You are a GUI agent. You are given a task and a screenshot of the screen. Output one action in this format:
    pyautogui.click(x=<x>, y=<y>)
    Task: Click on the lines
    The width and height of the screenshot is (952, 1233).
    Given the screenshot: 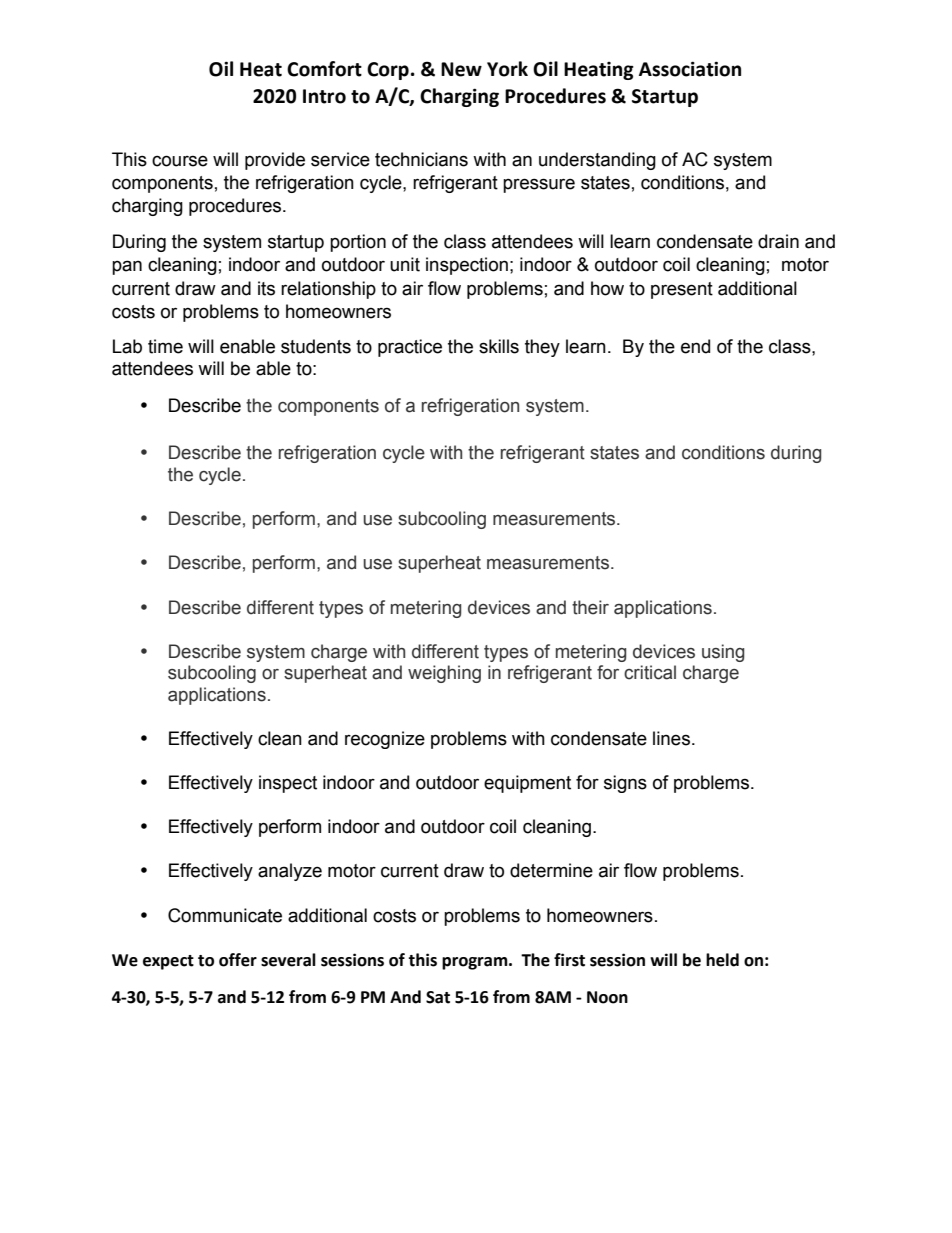 What is the action you would take?
    pyautogui.click(x=671, y=738)
